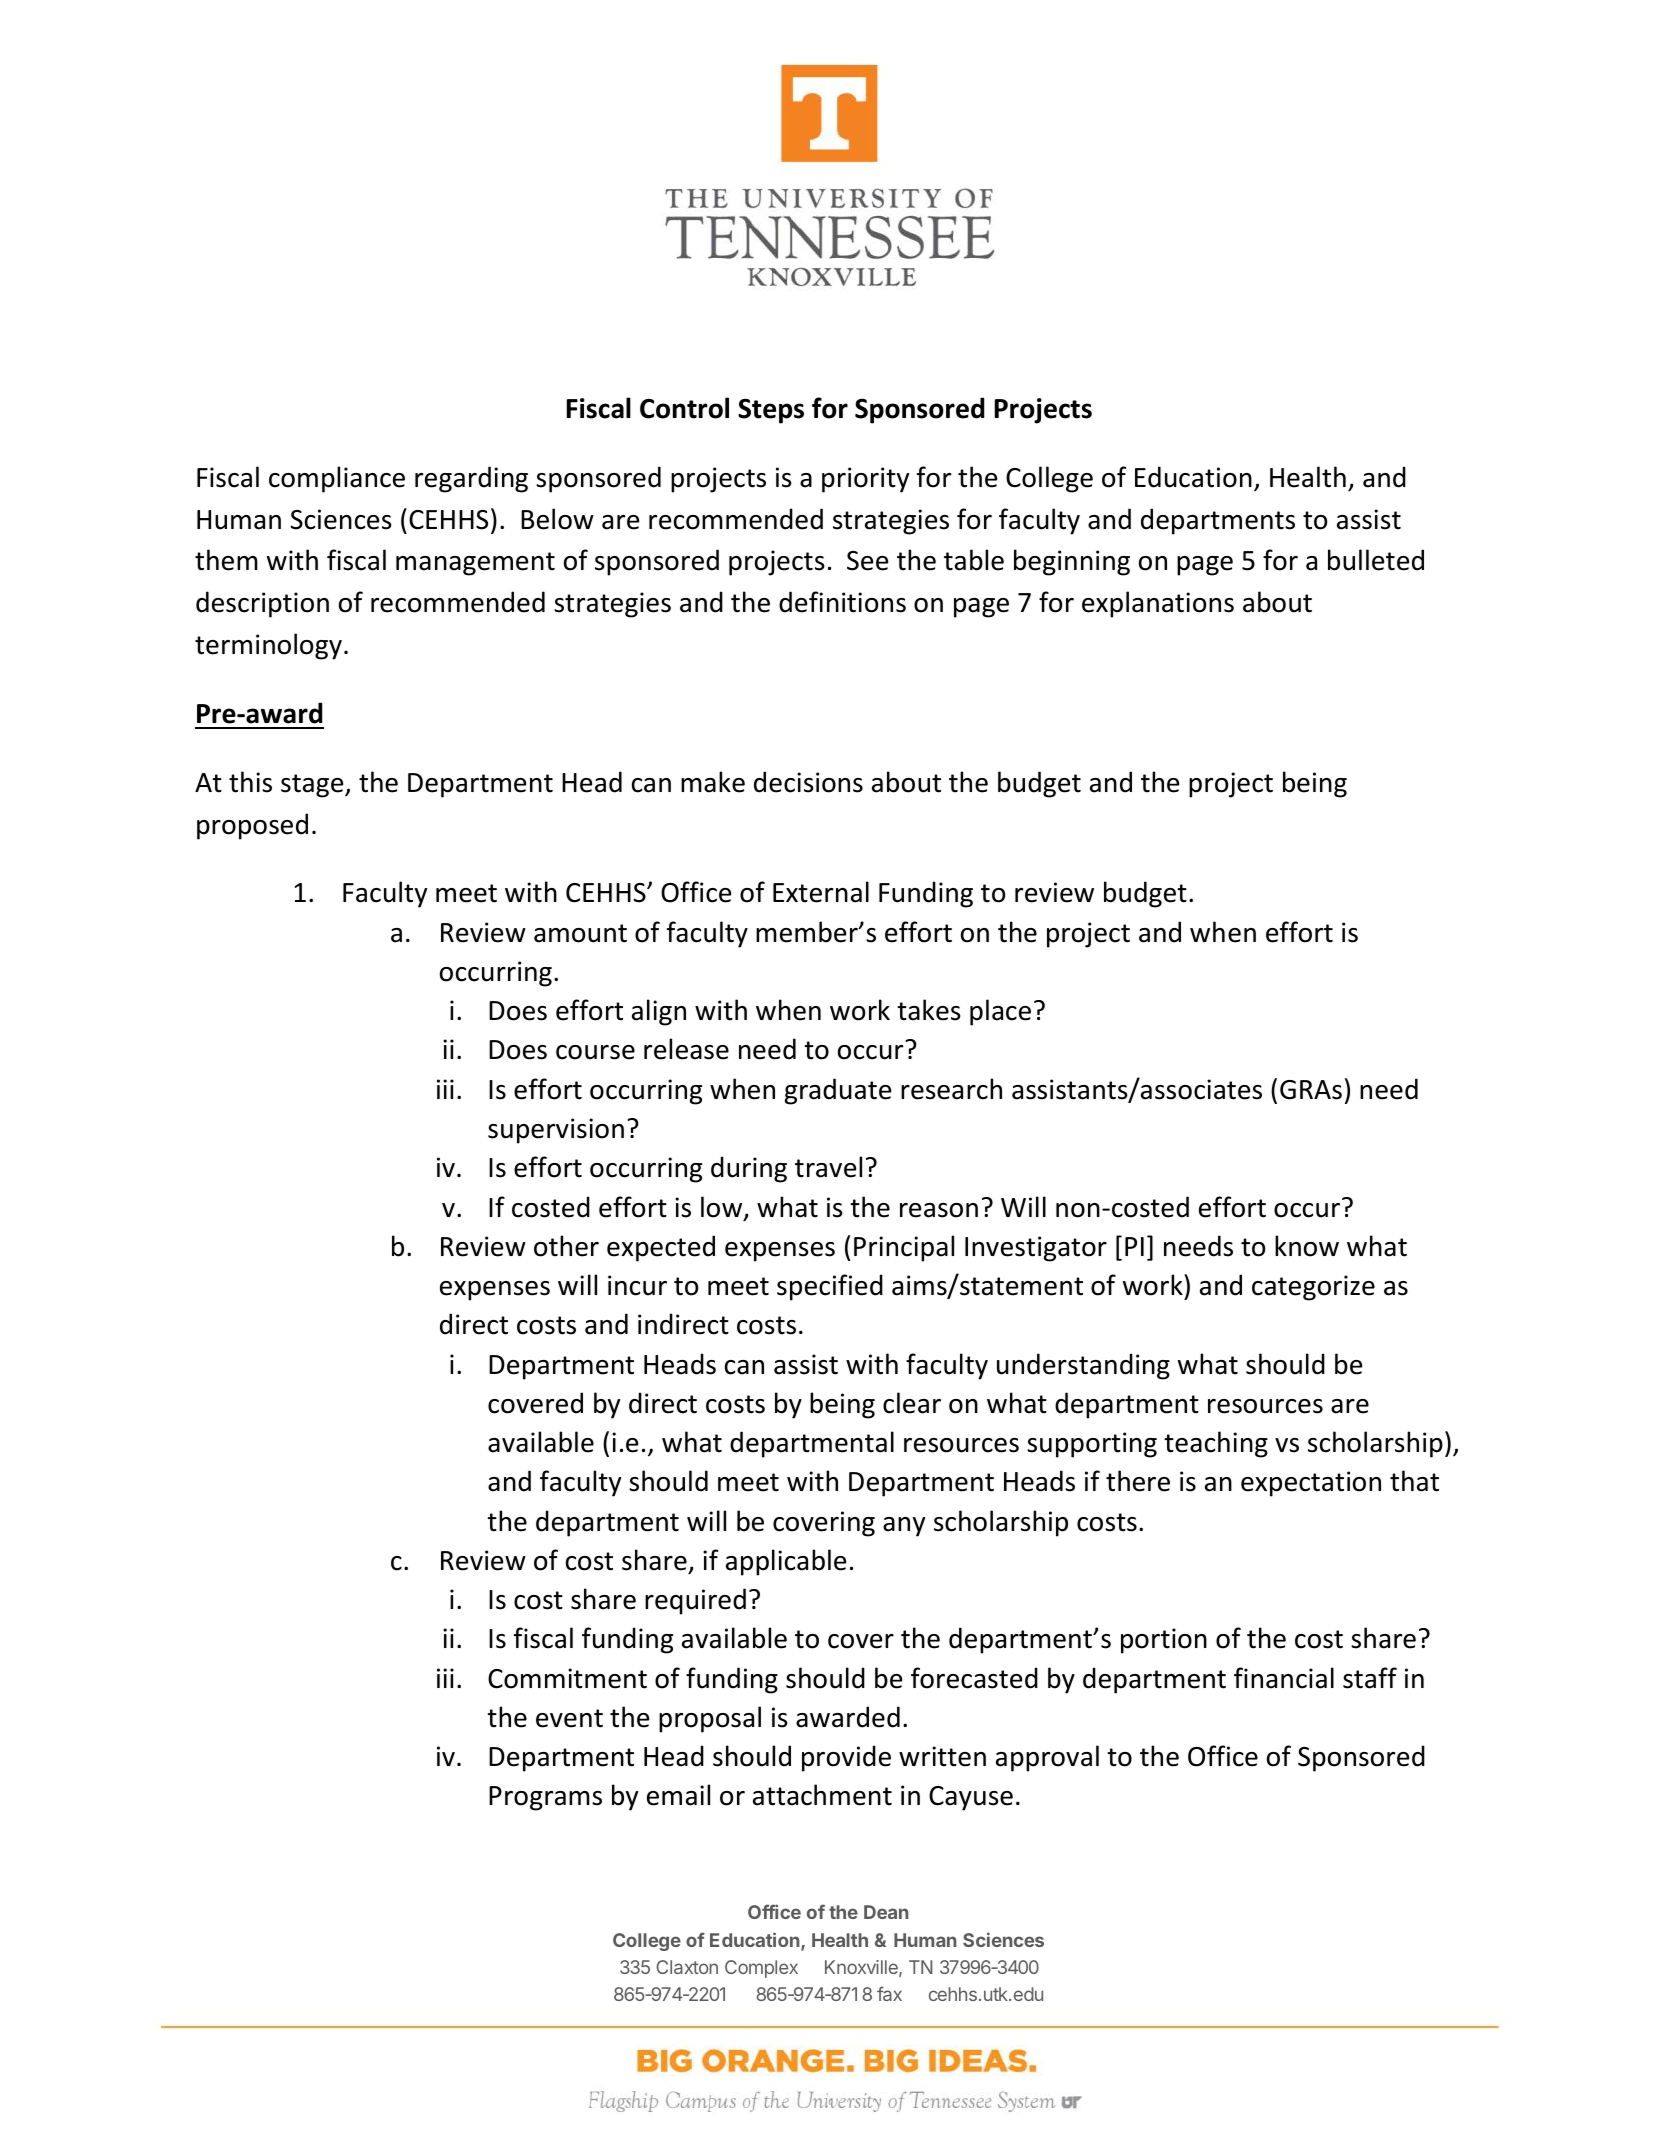  I want to click on priority, so click(865, 480).
